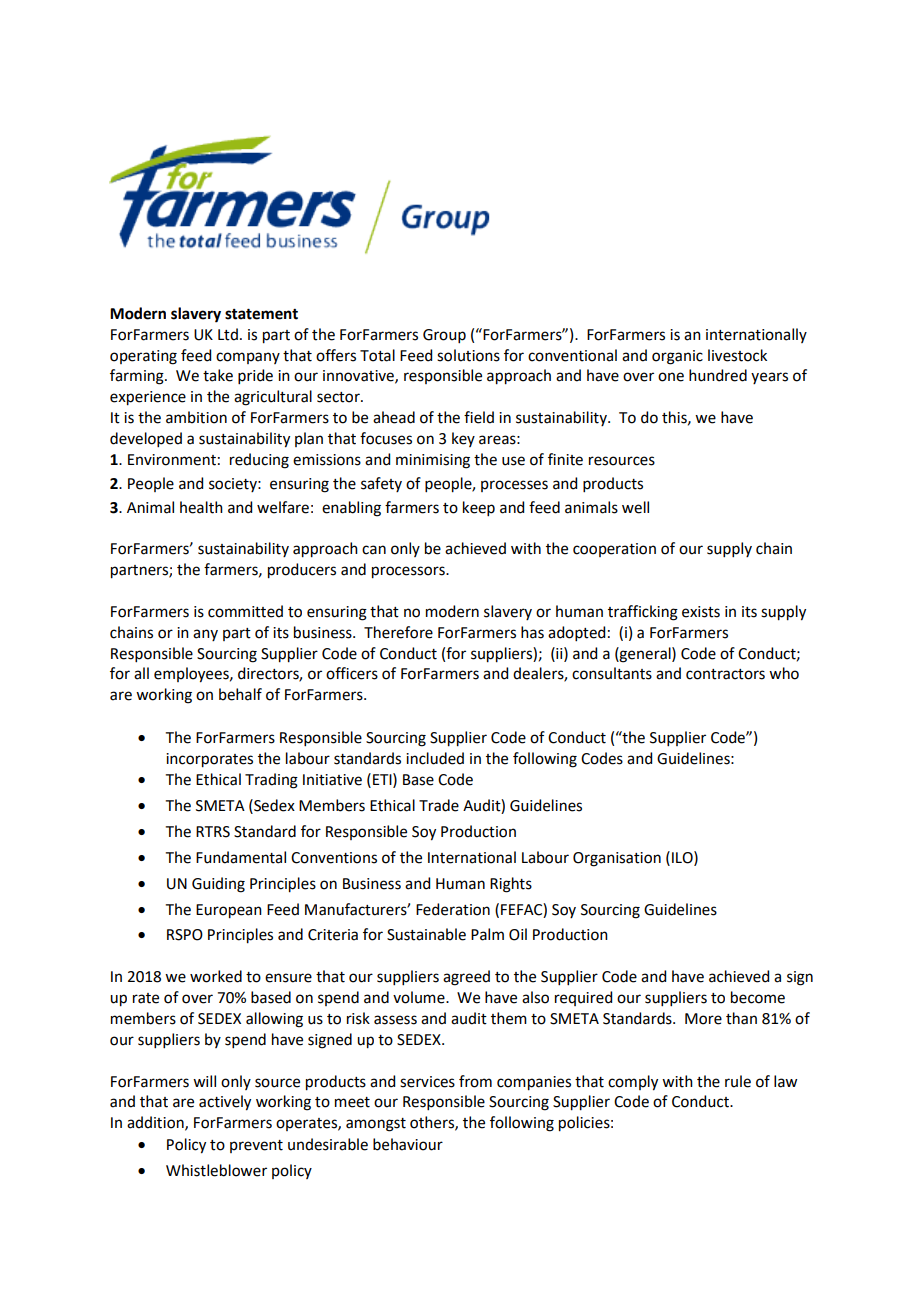 This screenshot has width=924, height=1308. Describe the element at coordinates (228, 334) in the screenshot. I see `Ltd` at that location.
